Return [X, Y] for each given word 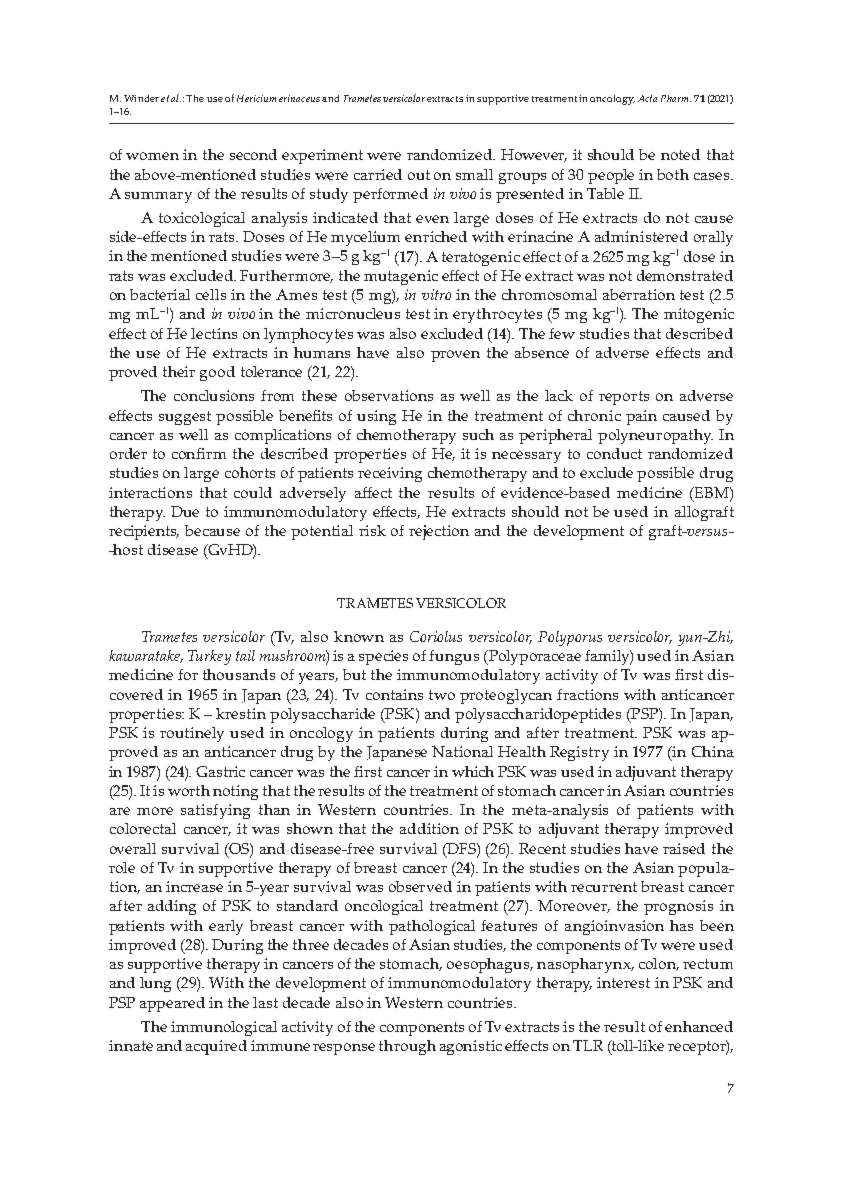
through [407, 1047]
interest [623, 982]
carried [378, 174]
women [152, 156]
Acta [647, 98]
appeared [172, 1004]
